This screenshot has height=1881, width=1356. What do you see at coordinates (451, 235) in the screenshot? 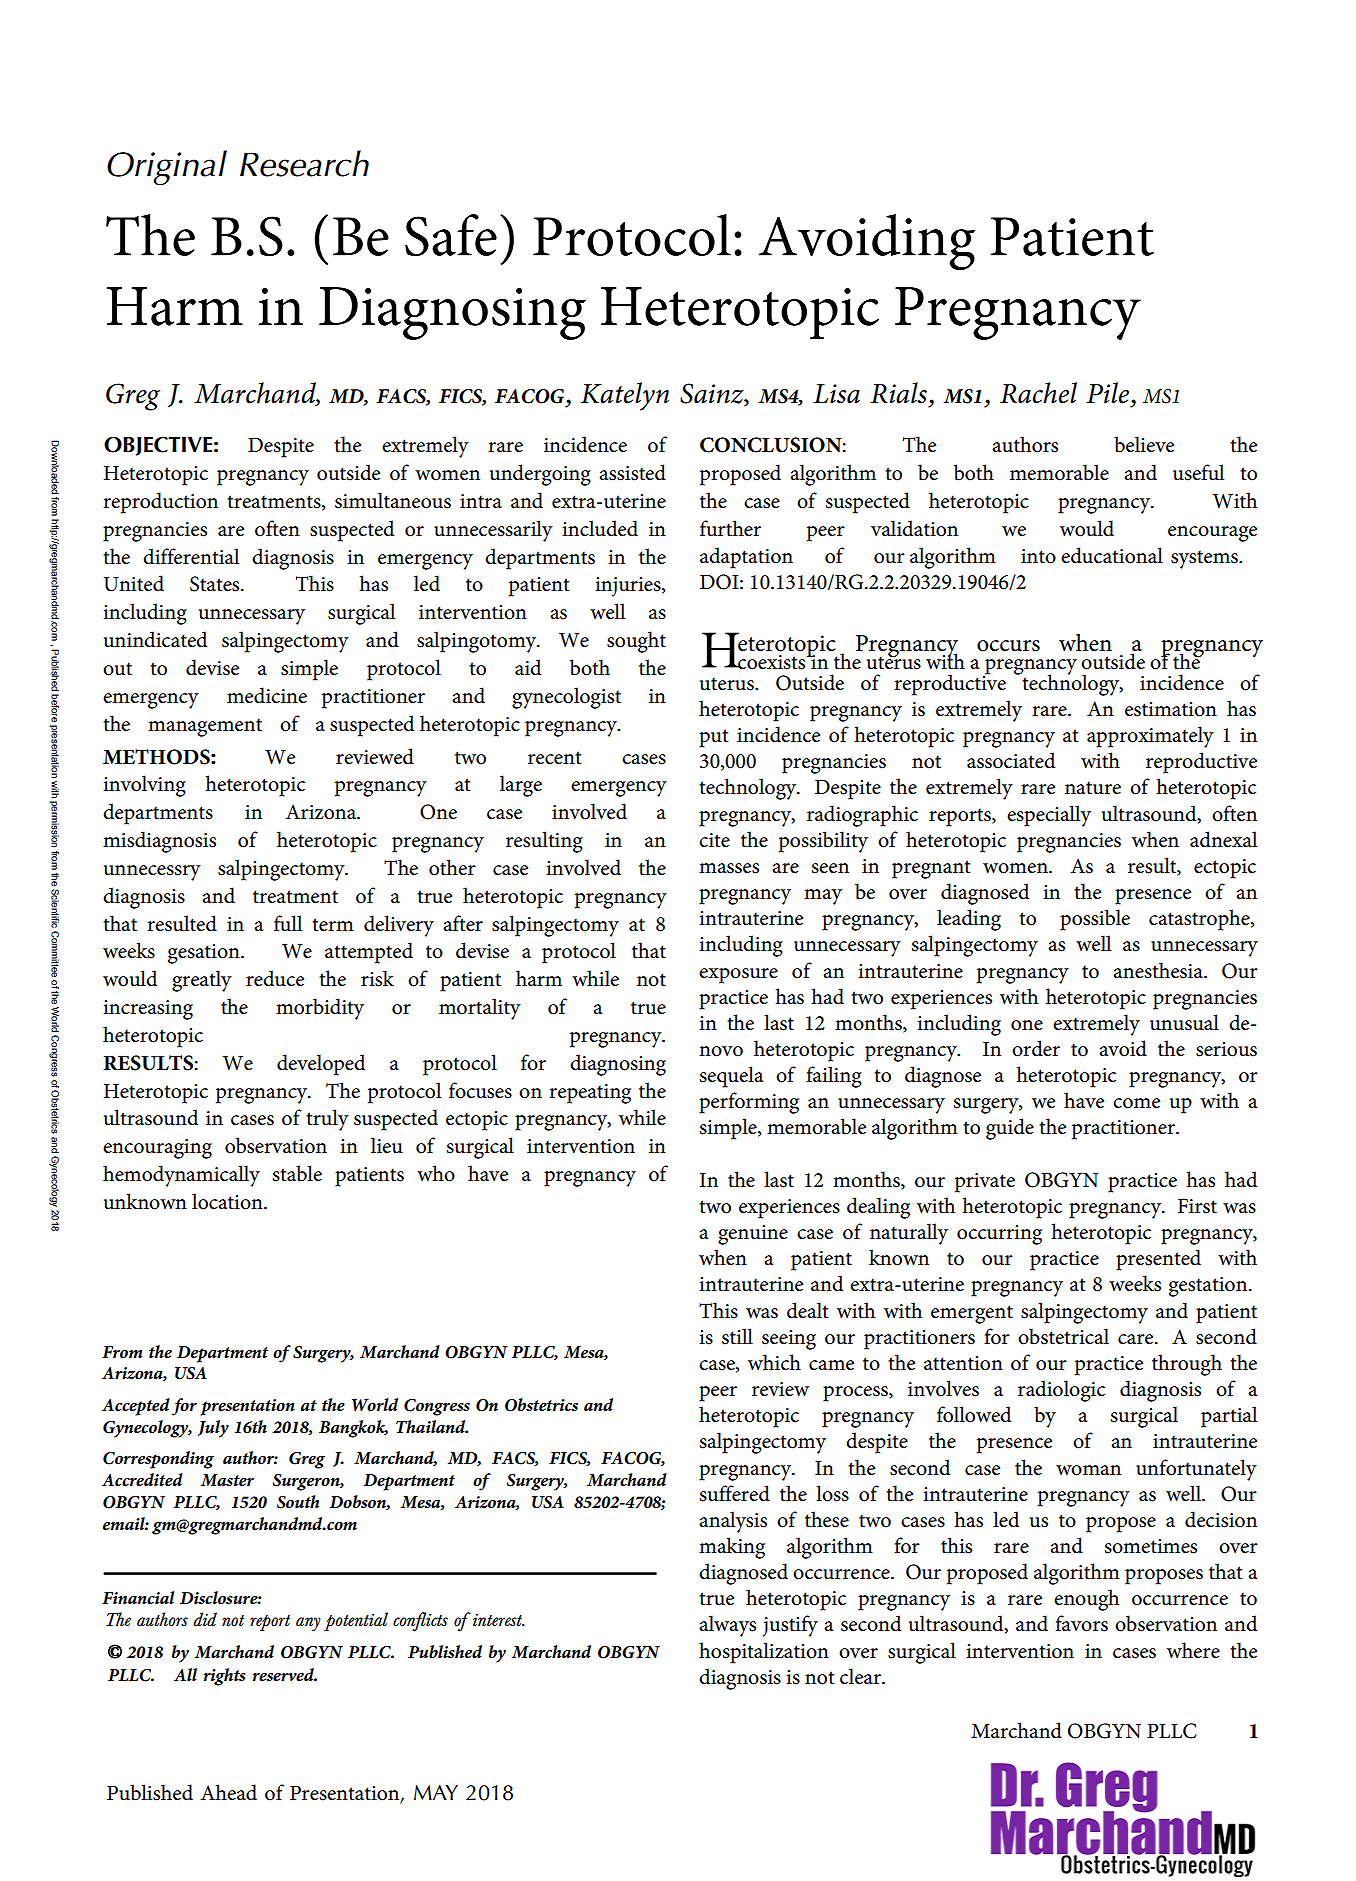
I see `Safe` at bounding box center [451, 235].
